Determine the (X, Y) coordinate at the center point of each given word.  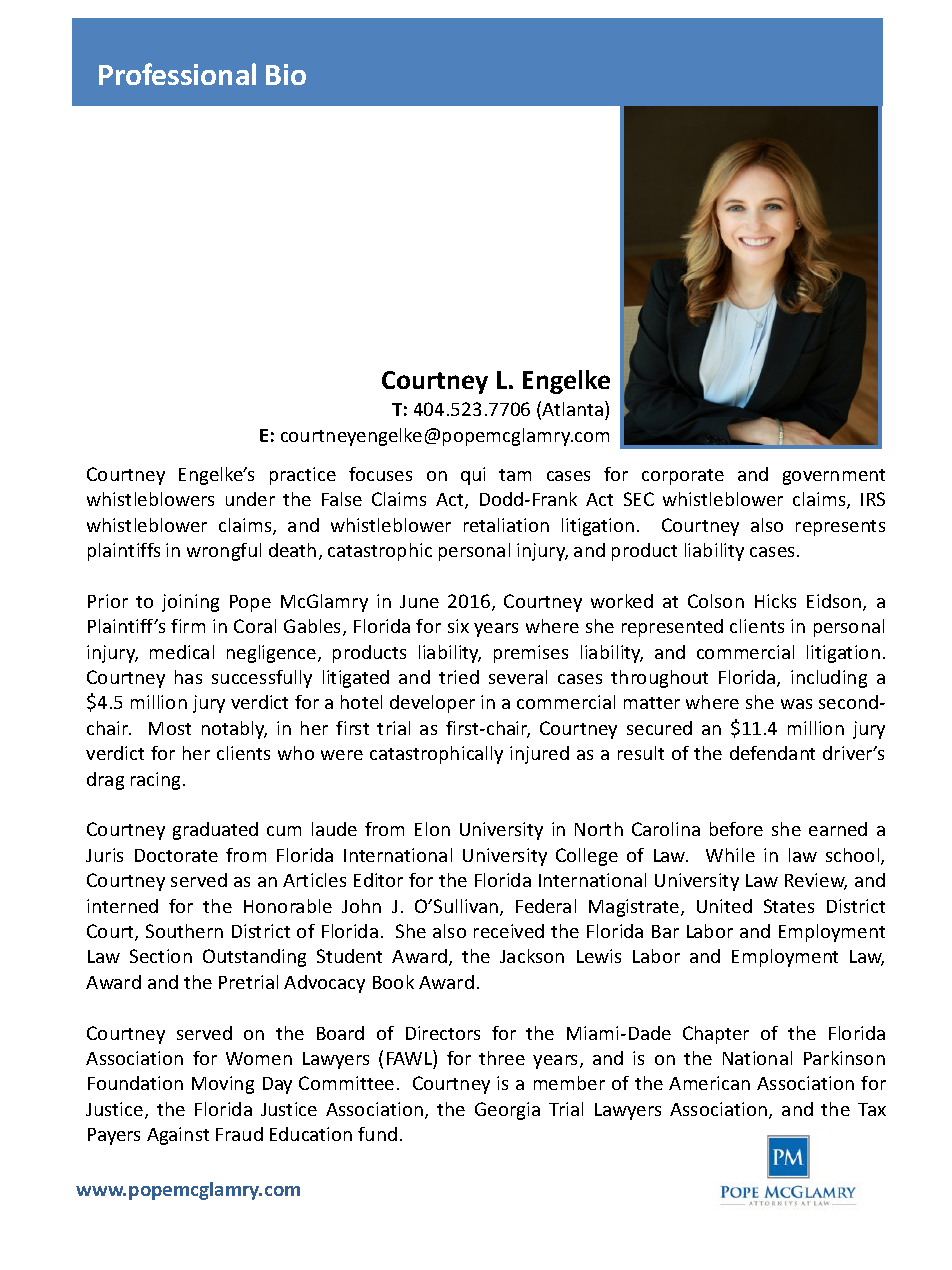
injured (539, 755)
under (250, 499)
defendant (772, 753)
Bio (286, 74)
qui (473, 476)
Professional (177, 74)
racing (155, 781)
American (709, 1083)
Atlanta (574, 410)
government (834, 477)
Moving (223, 1085)
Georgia (507, 1111)
